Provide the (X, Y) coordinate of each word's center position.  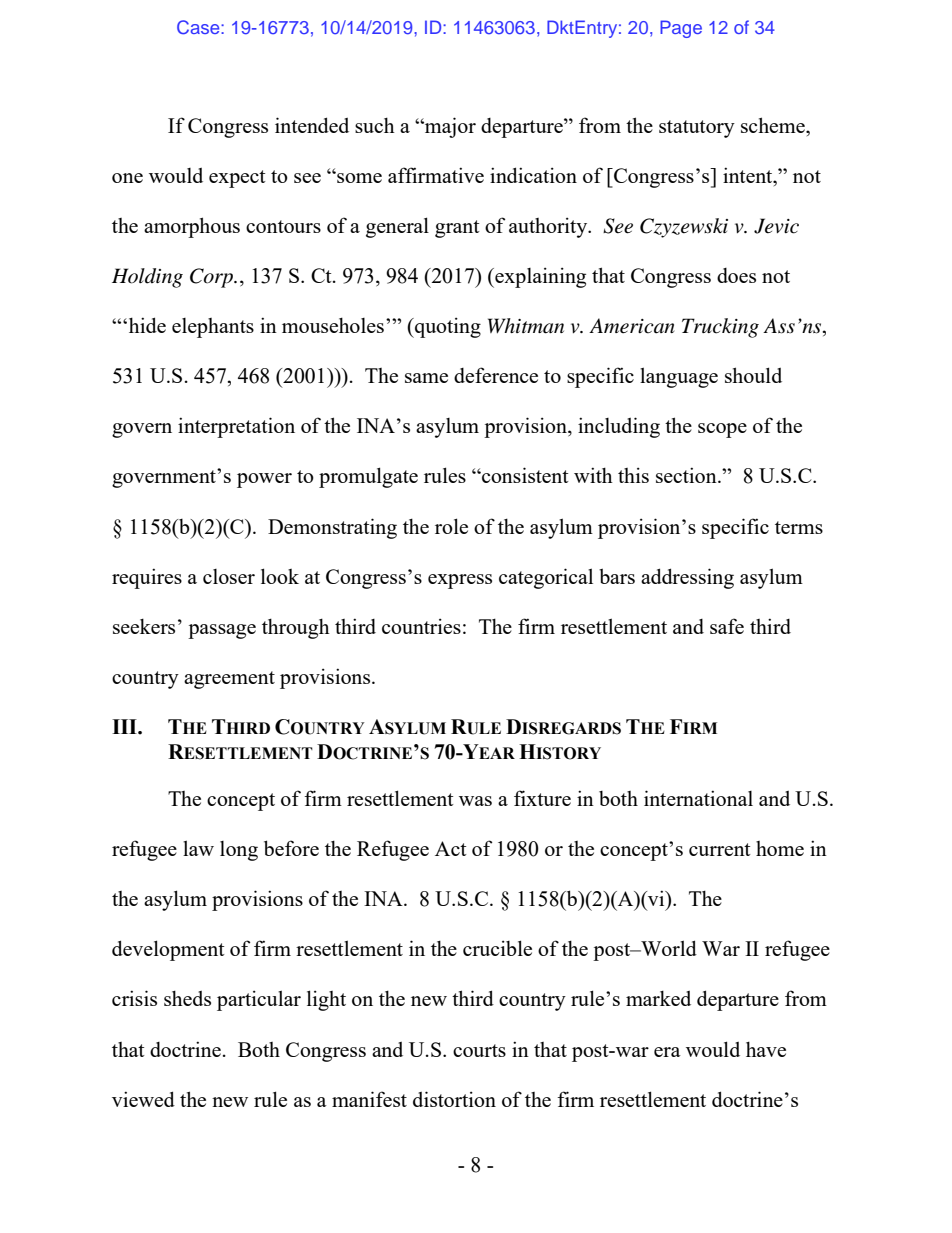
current (720, 849)
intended (312, 125)
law (198, 848)
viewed (143, 1099)
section (687, 475)
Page (681, 29)
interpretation (236, 427)
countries (421, 626)
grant (457, 229)
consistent (524, 475)
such (375, 125)
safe (727, 626)
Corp (212, 278)
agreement (229, 680)
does (736, 275)
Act (451, 848)
